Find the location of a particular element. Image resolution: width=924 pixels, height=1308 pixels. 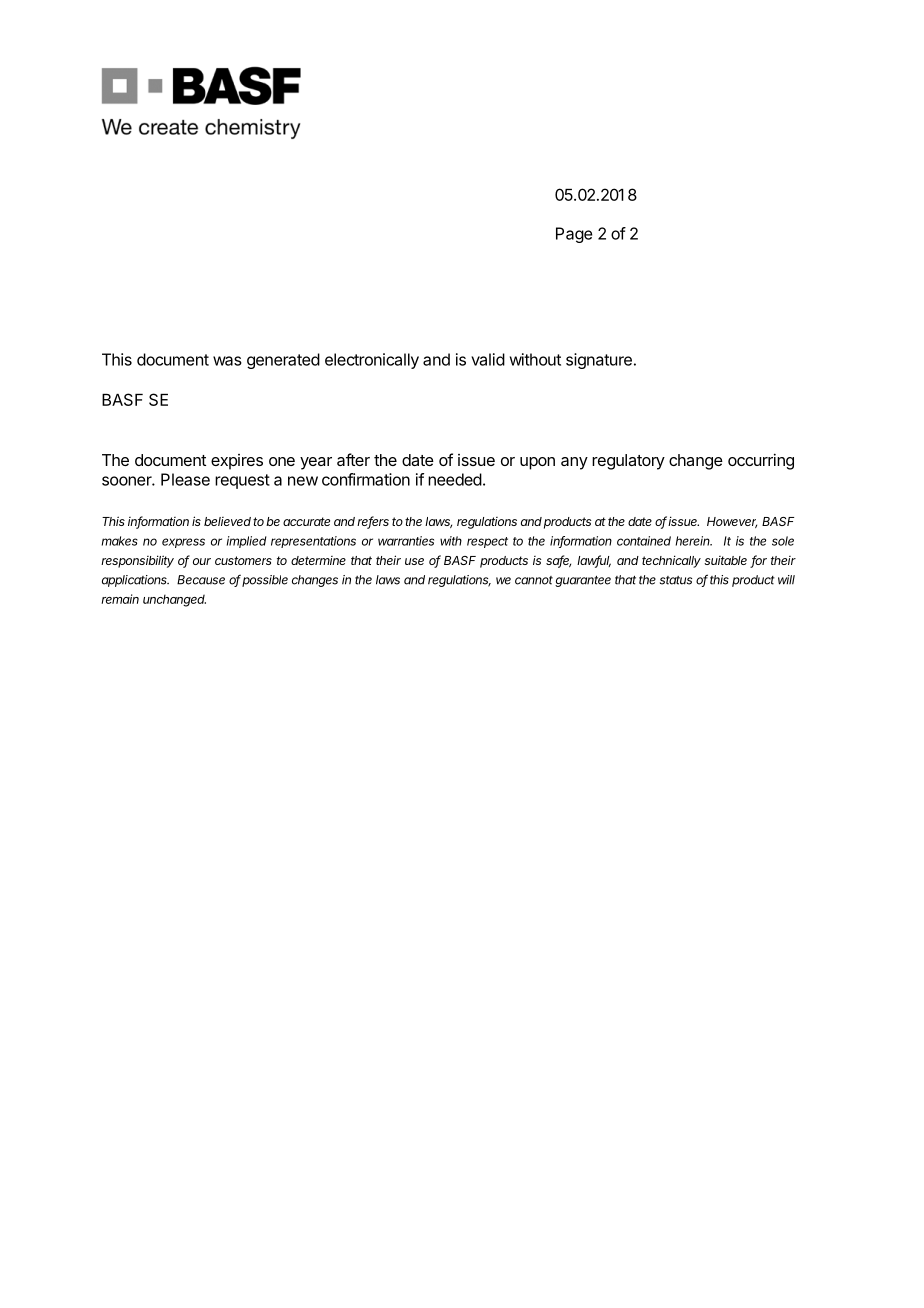

Because is located at coordinates (201, 580).
